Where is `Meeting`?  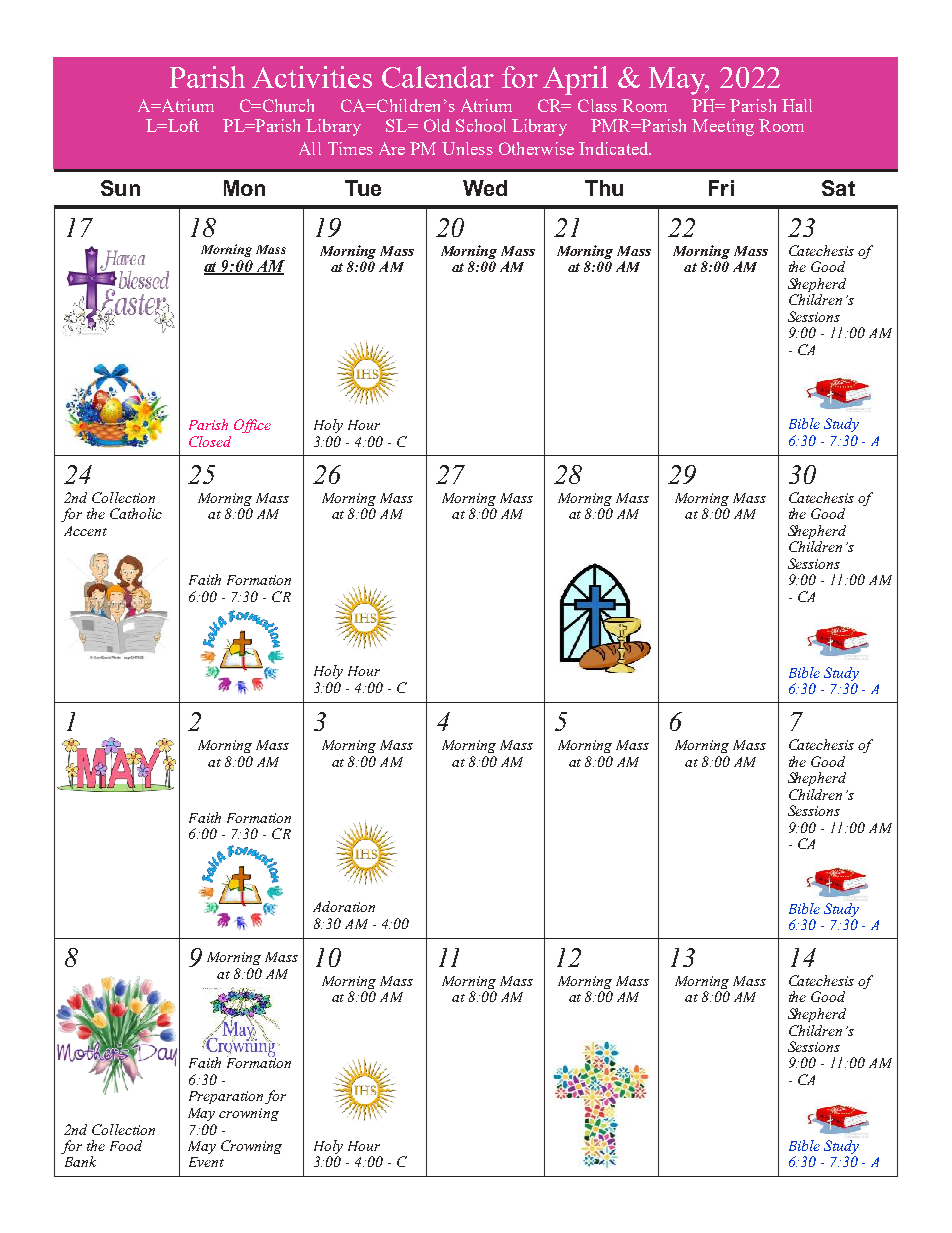 Meeting is located at coordinates (723, 127).
